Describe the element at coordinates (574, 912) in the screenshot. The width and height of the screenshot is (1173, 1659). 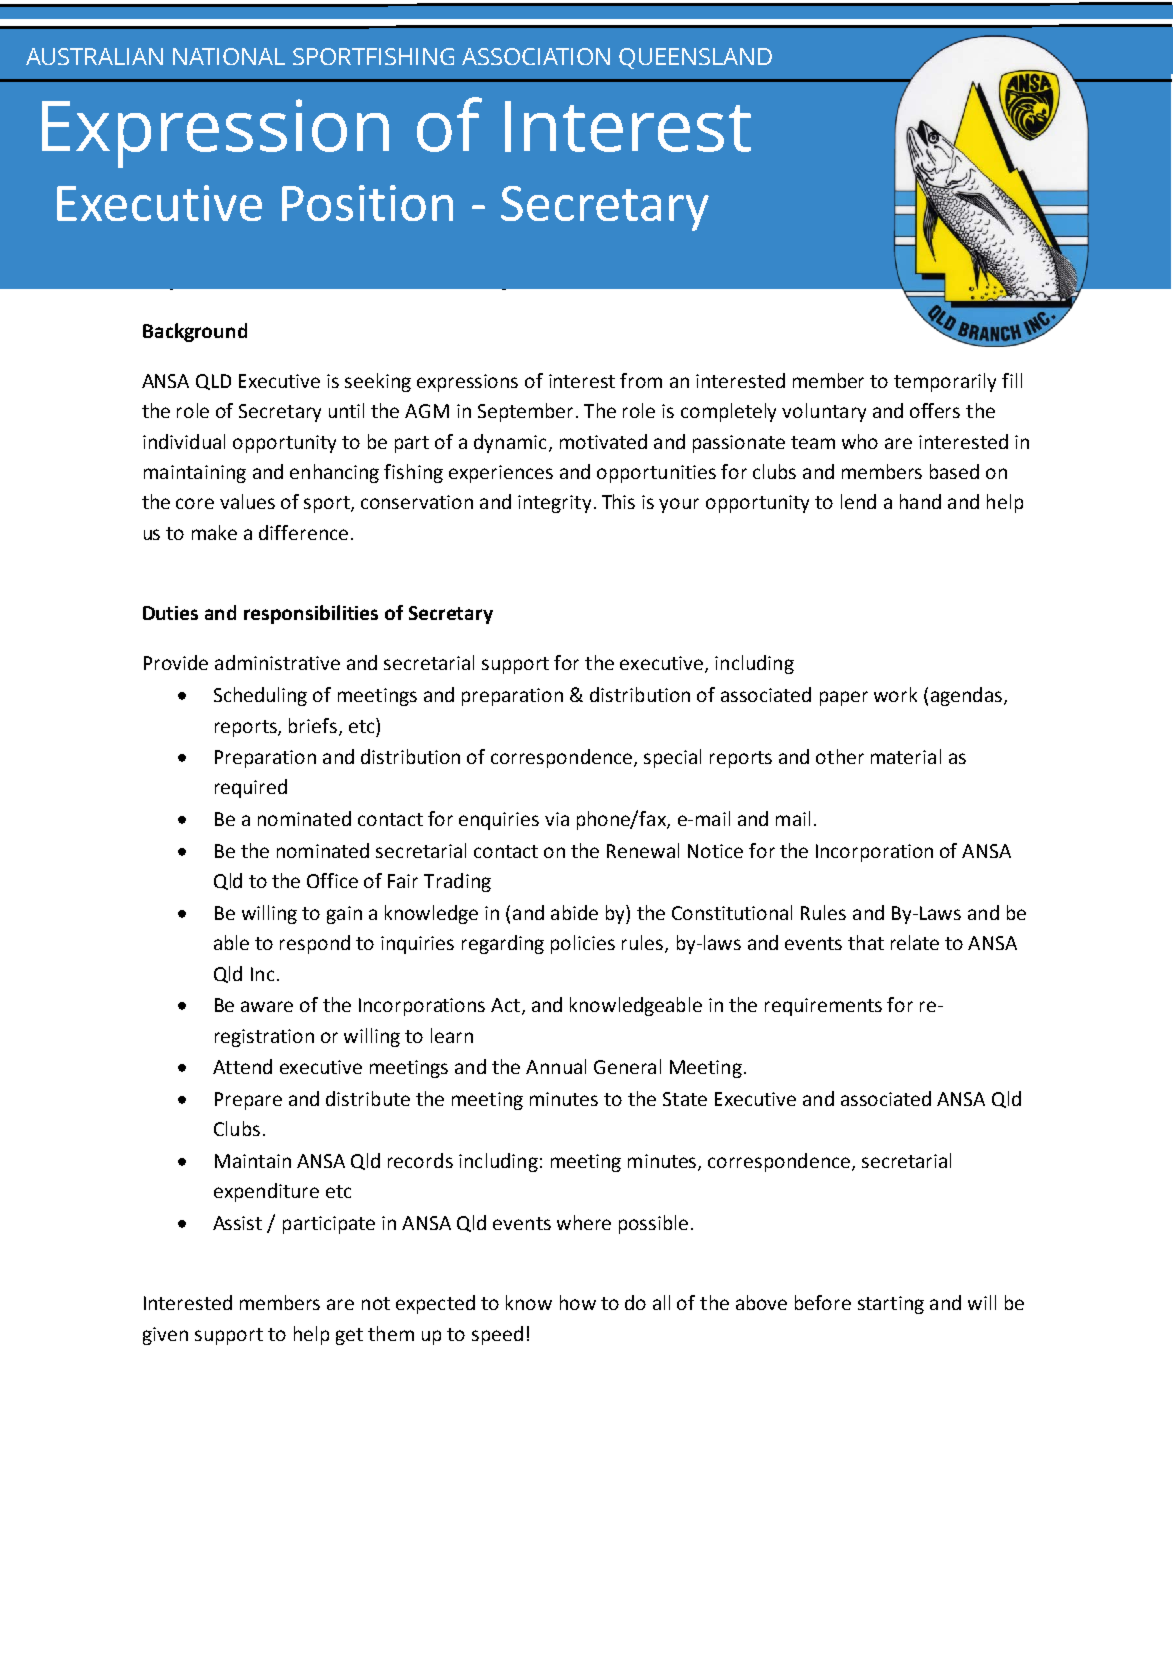
I see `abide` at that location.
